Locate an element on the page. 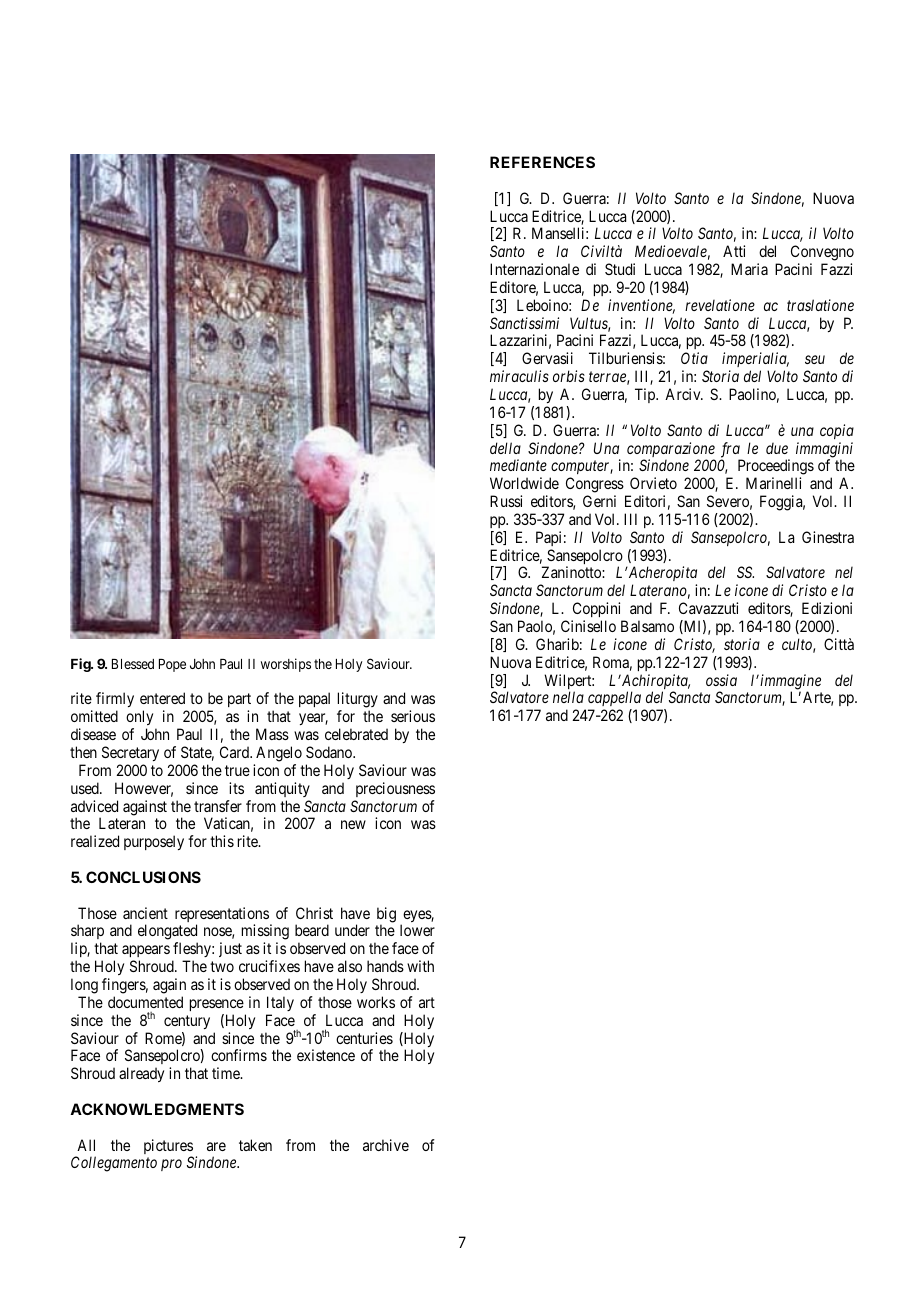 This document has height=1308, width=924. Studi is located at coordinates (620, 269).
